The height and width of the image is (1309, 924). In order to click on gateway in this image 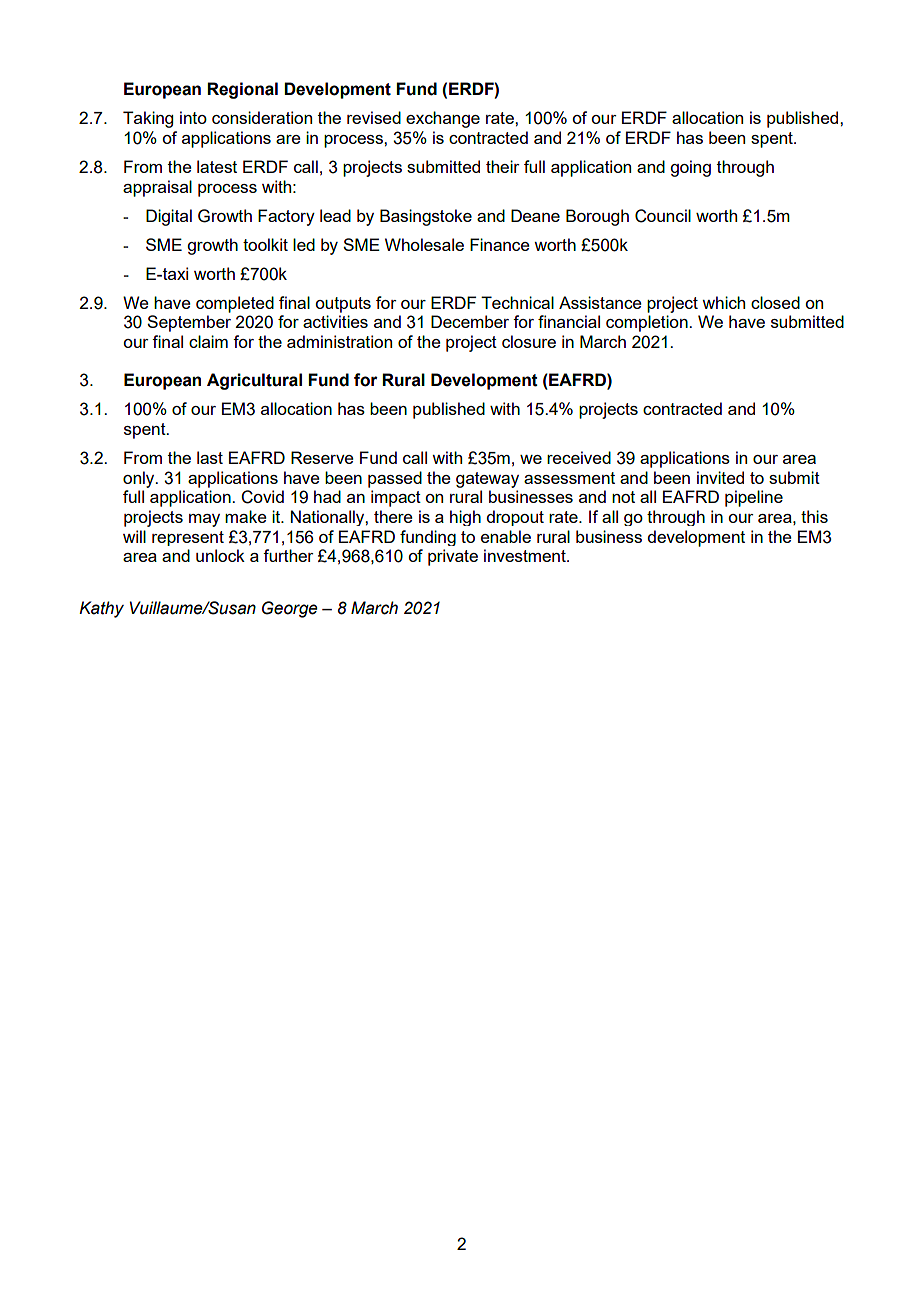, I will do `click(487, 480)`.
